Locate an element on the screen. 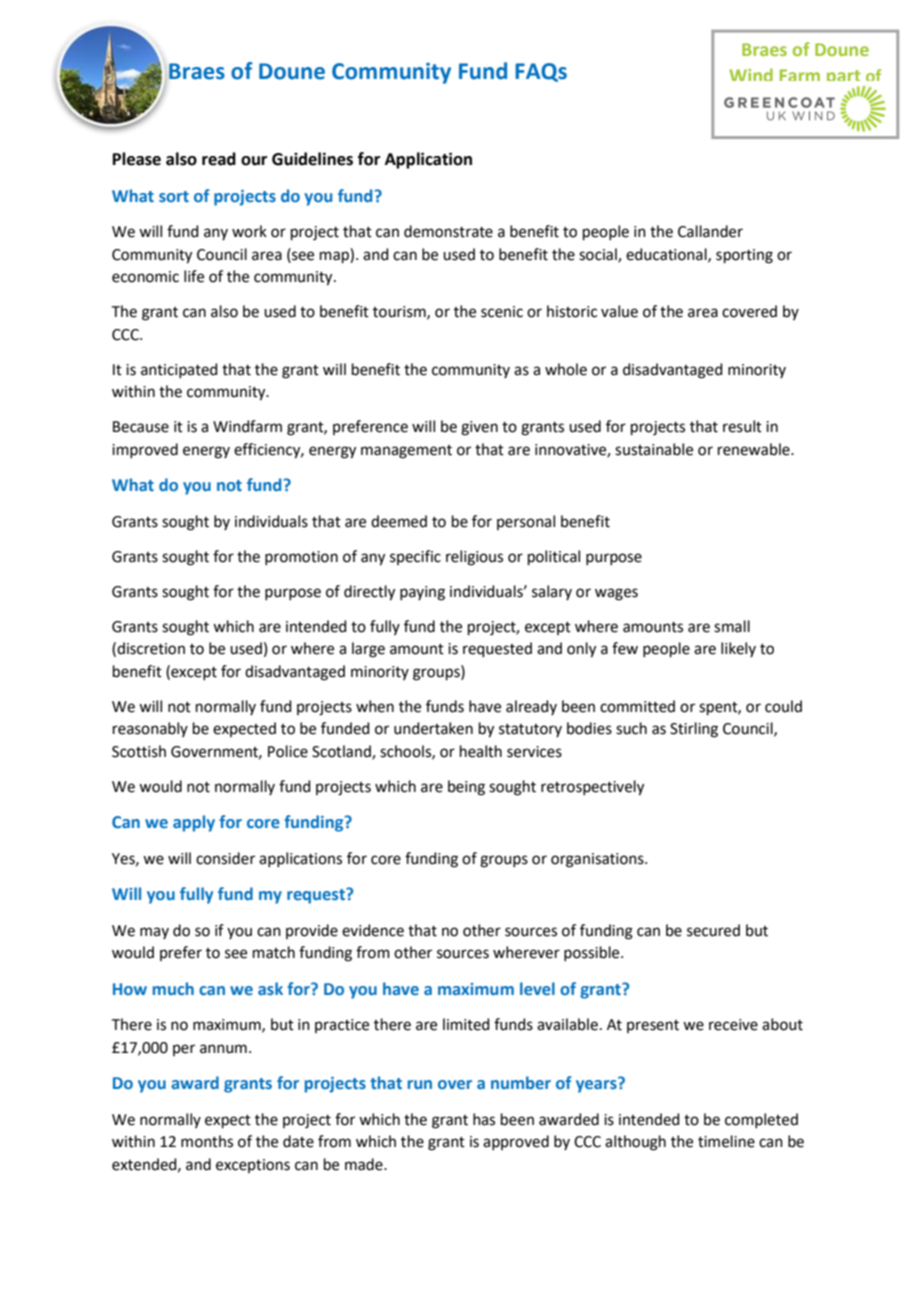 This screenshot has width=924, height=1309. renewable is located at coordinates (755, 449).
